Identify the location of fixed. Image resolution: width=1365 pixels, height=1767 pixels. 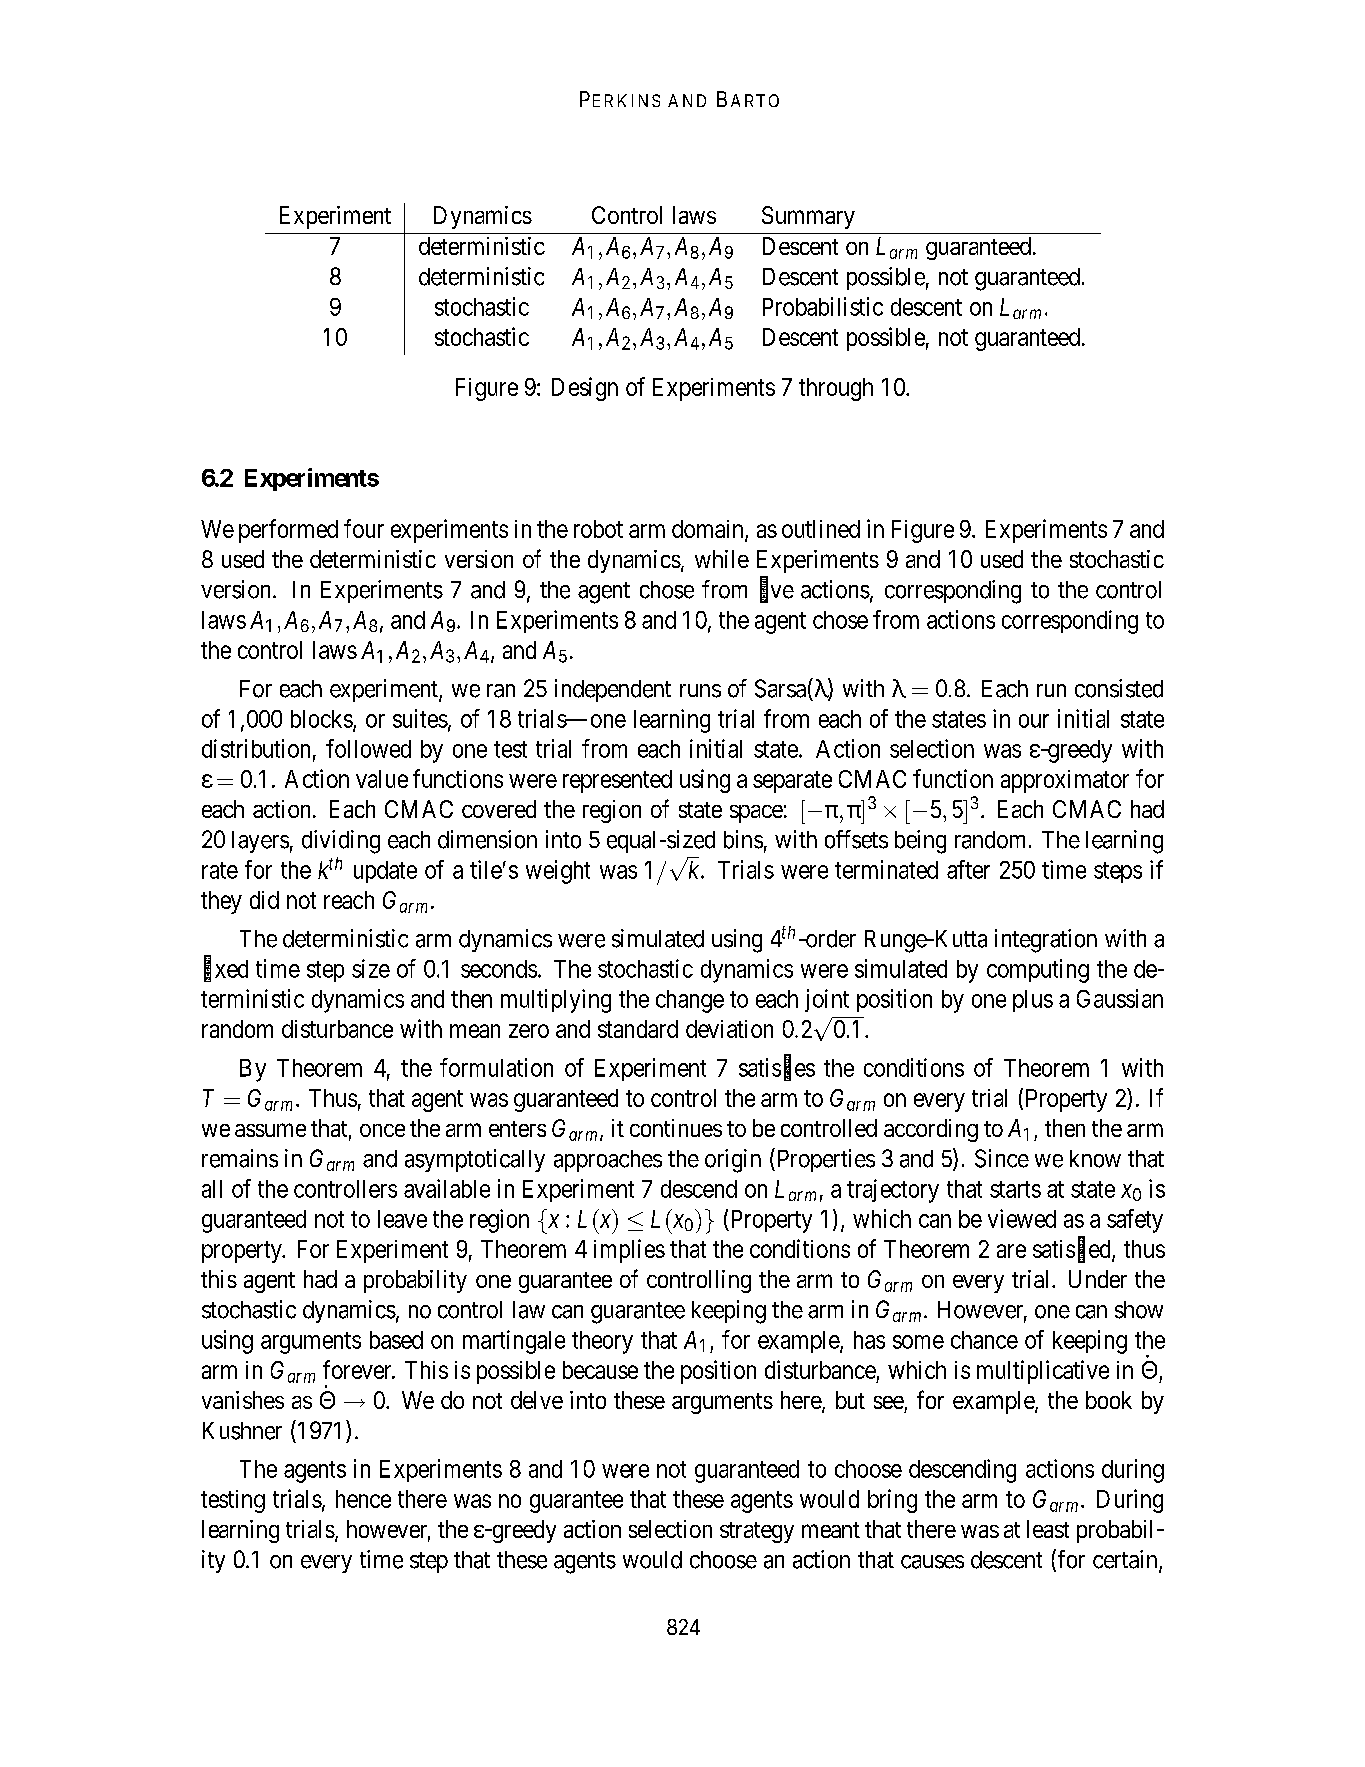
(226, 969).
